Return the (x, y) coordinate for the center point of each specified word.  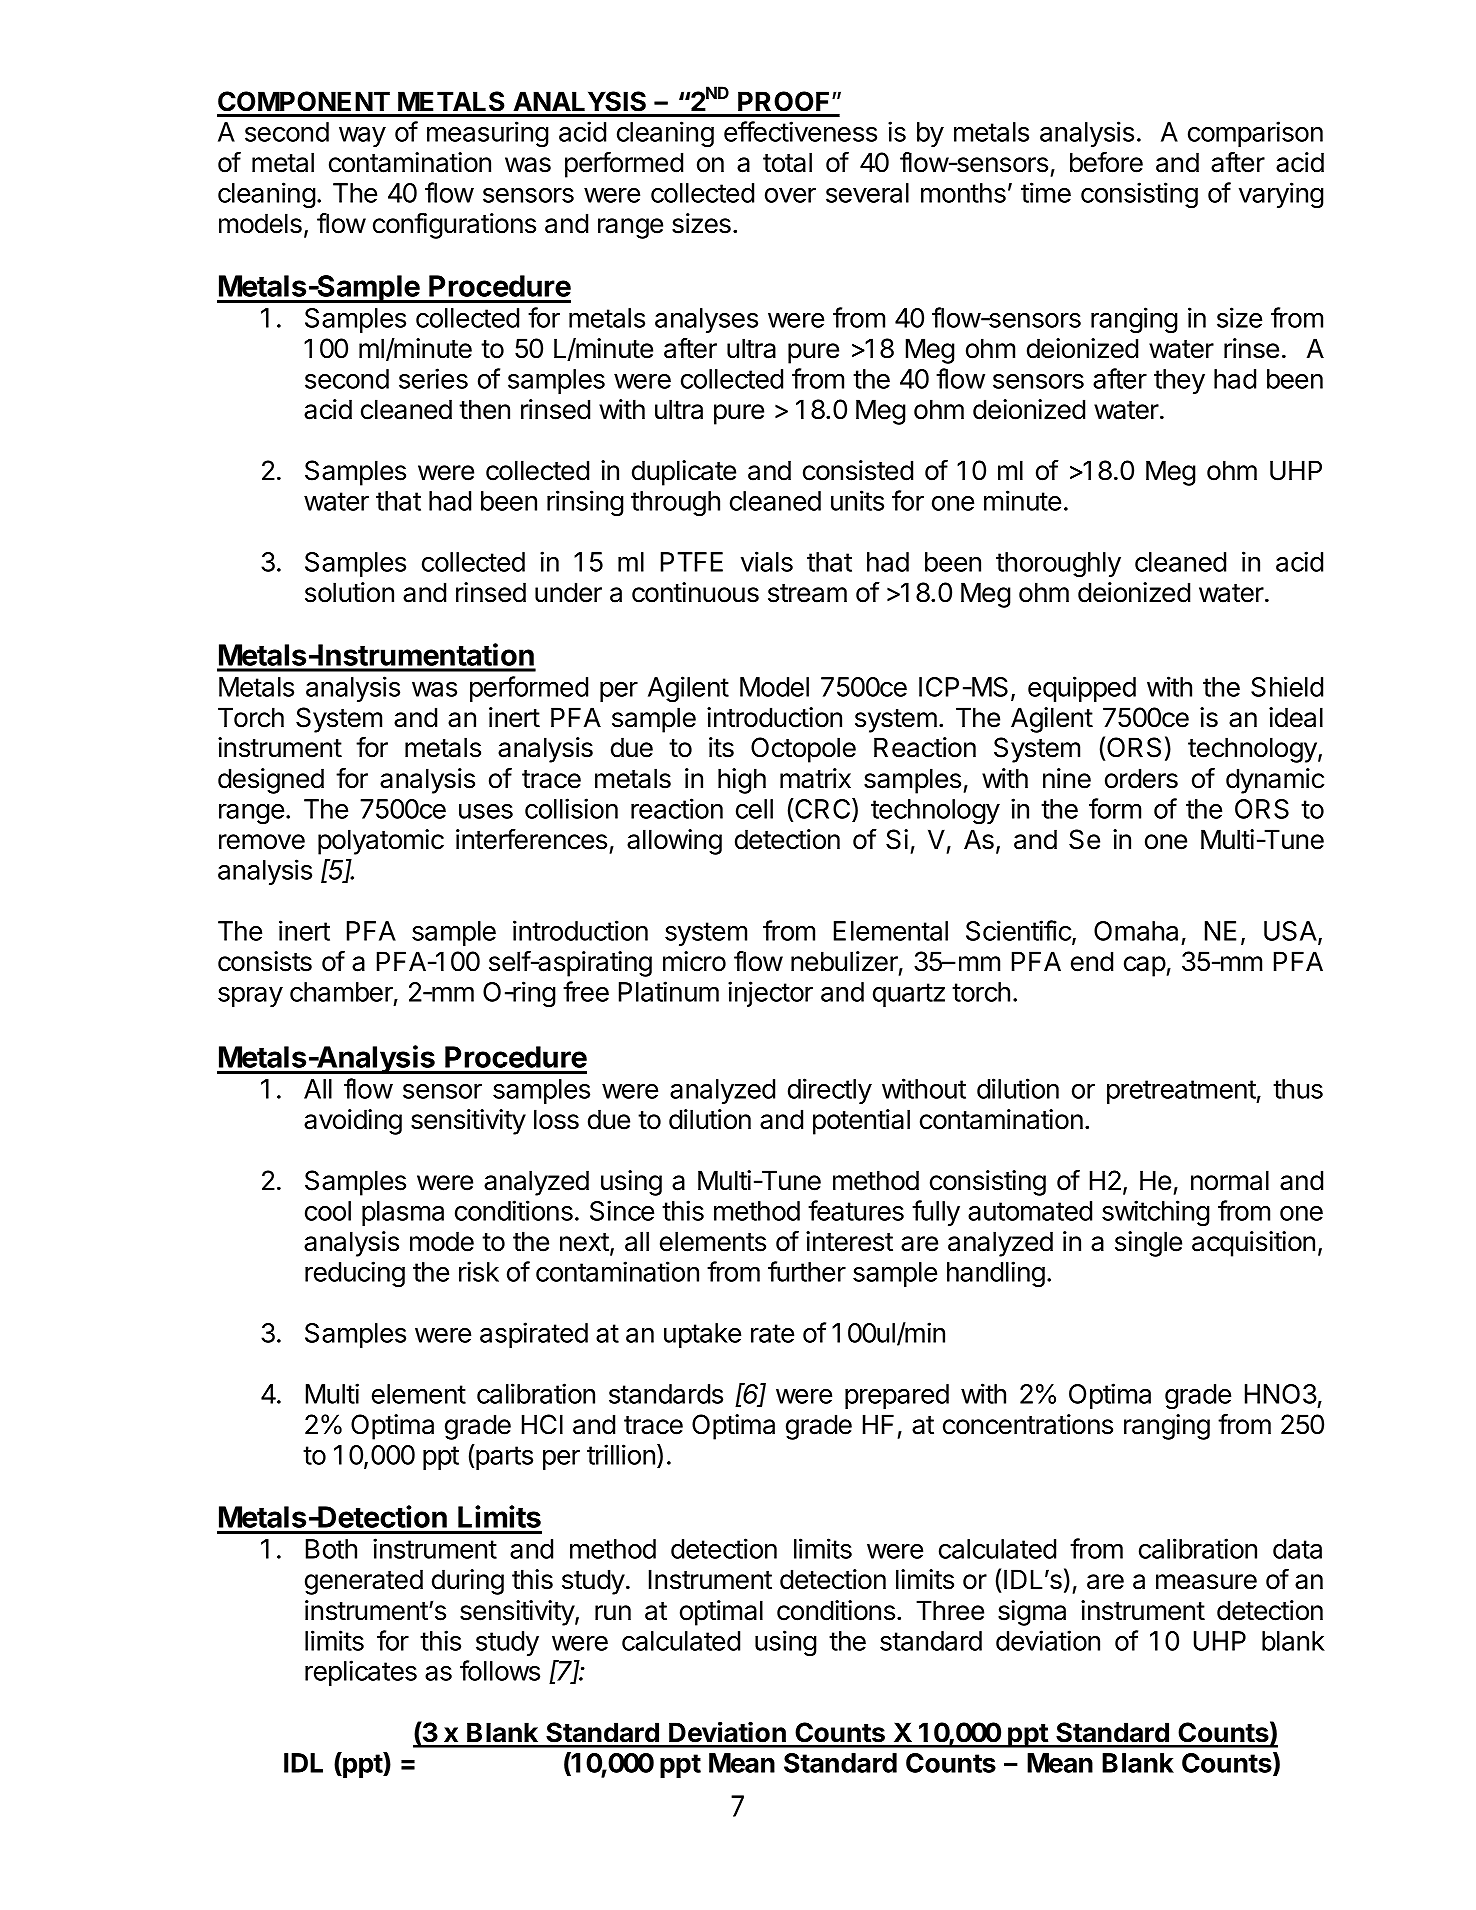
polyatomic (381, 842)
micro (694, 961)
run (613, 1612)
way (362, 137)
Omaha (1136, 931)
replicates (361, 1673)
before (1106, 162)
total (787, 162)
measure (1206, 1582)
